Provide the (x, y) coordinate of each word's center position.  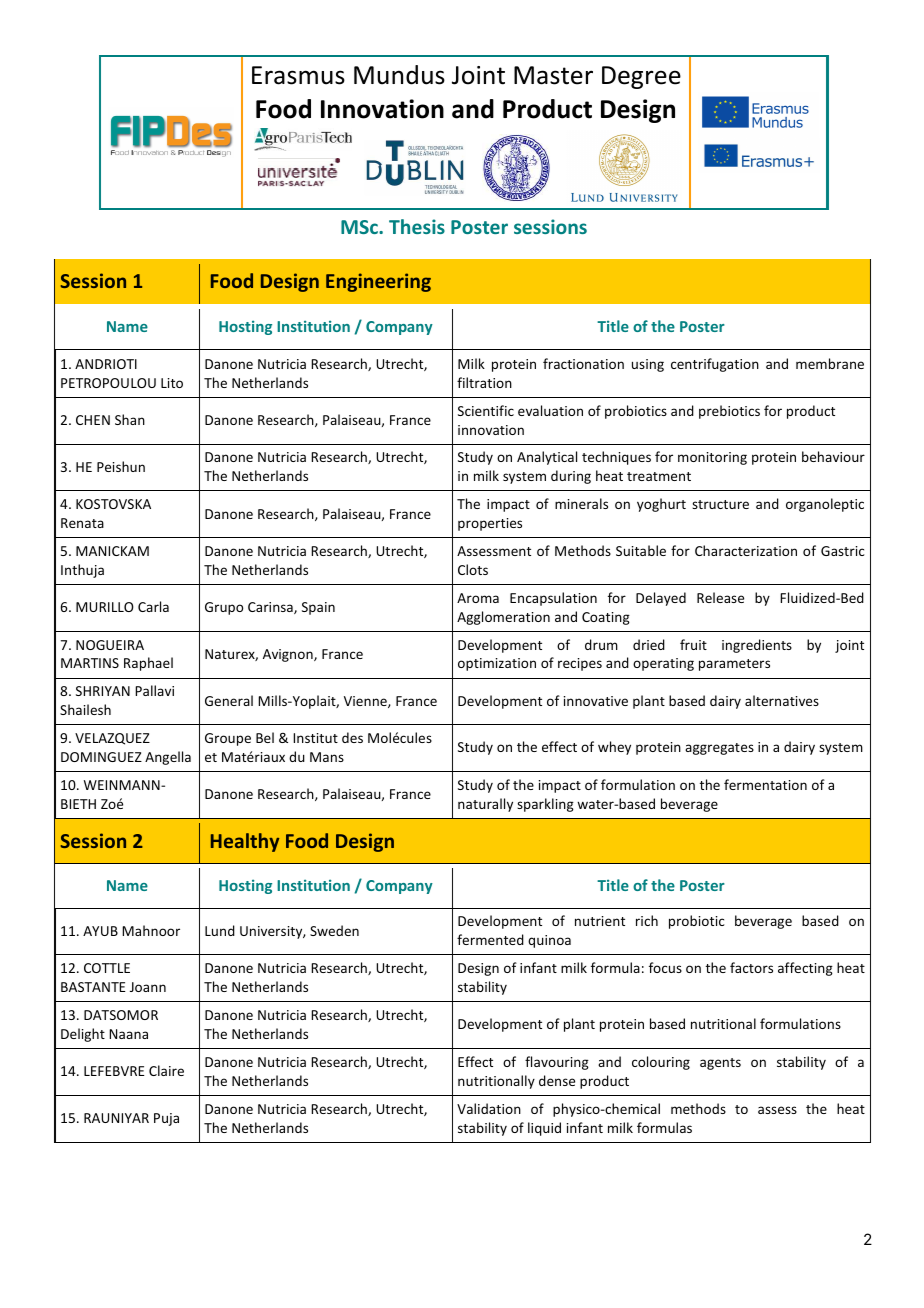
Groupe (228, 739)
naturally (485, 805)
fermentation (765, 784)
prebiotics (729, 412)
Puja (166, 1119)
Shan (130, 419)
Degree (641, 77)
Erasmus (298, 75)
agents (720, 1064)
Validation (489, 1108)
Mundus (399, 75)
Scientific (486, 410)
